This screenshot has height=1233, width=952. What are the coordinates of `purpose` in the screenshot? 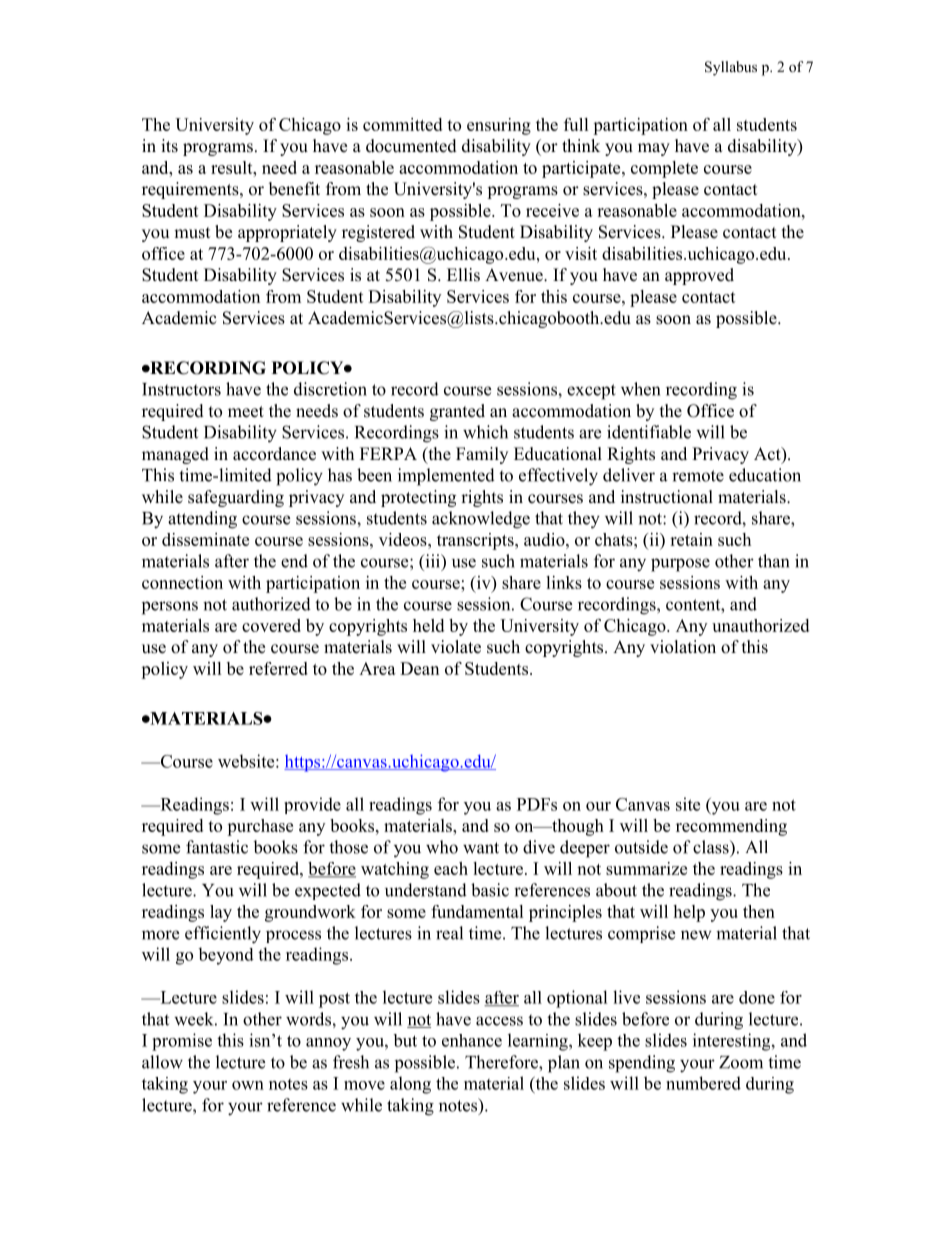 It's located at (680, 565).
